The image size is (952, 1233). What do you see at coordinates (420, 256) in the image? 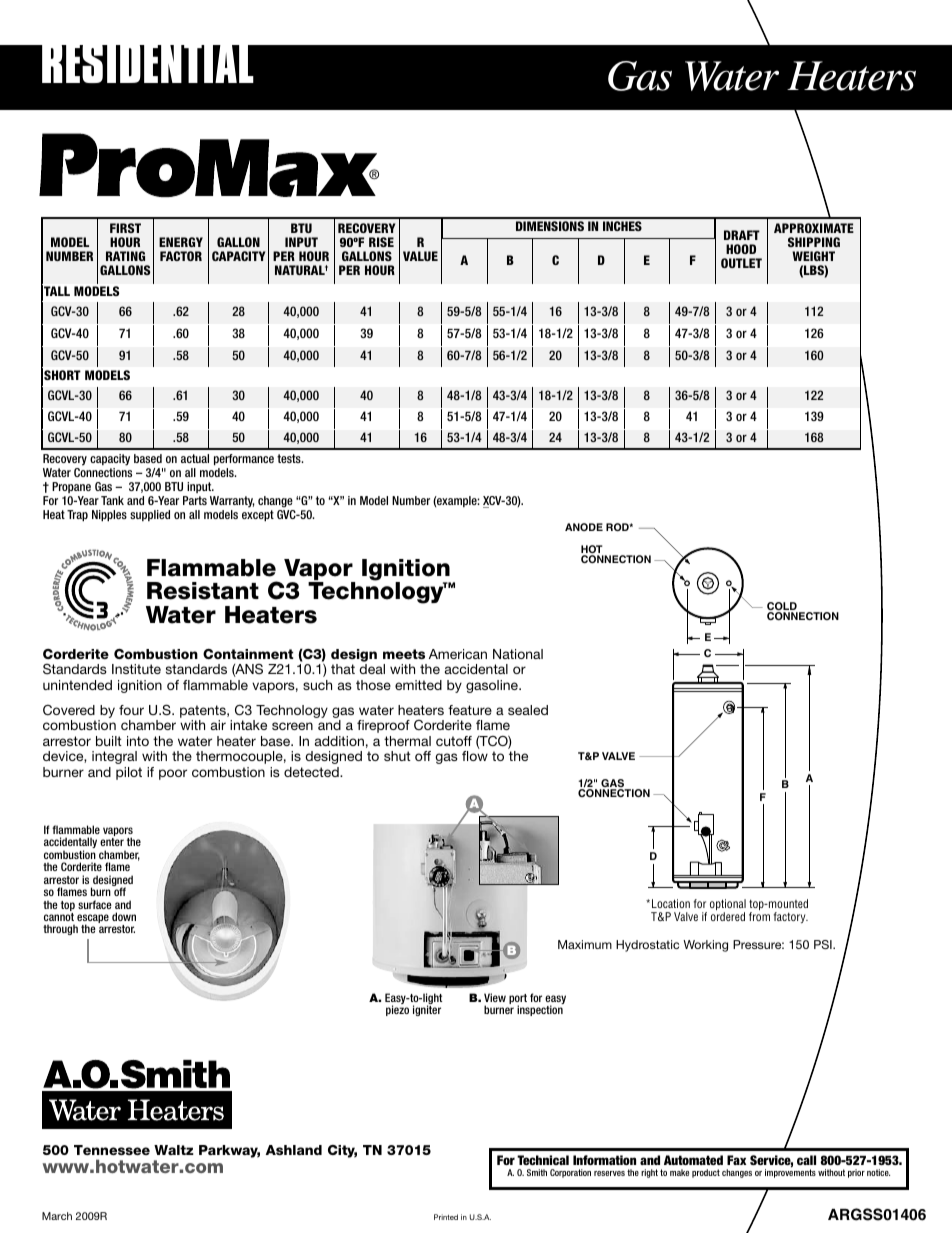
I see `VALUE` at bounding box center [420, 256].
